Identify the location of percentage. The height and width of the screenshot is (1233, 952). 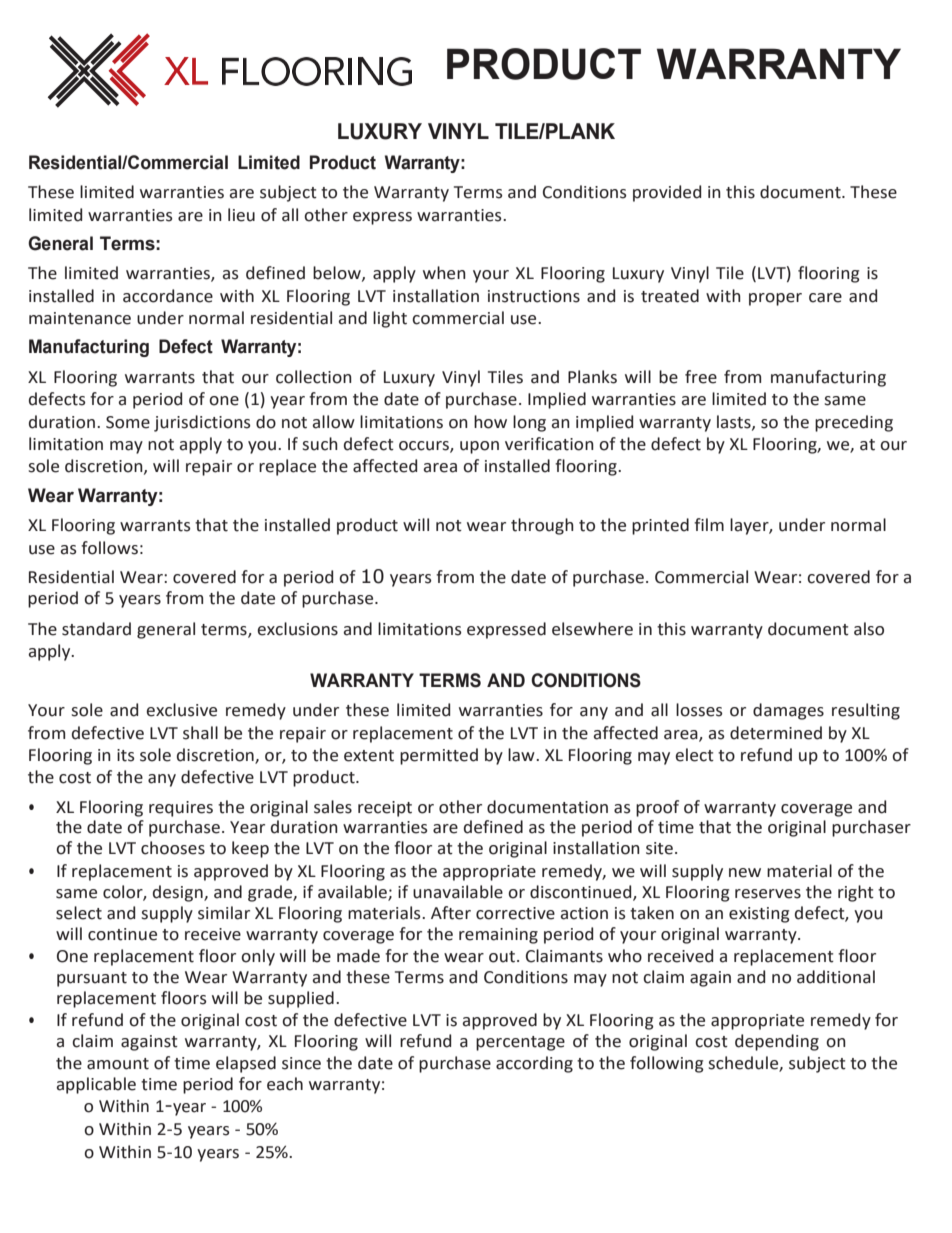
(520, 1043).
